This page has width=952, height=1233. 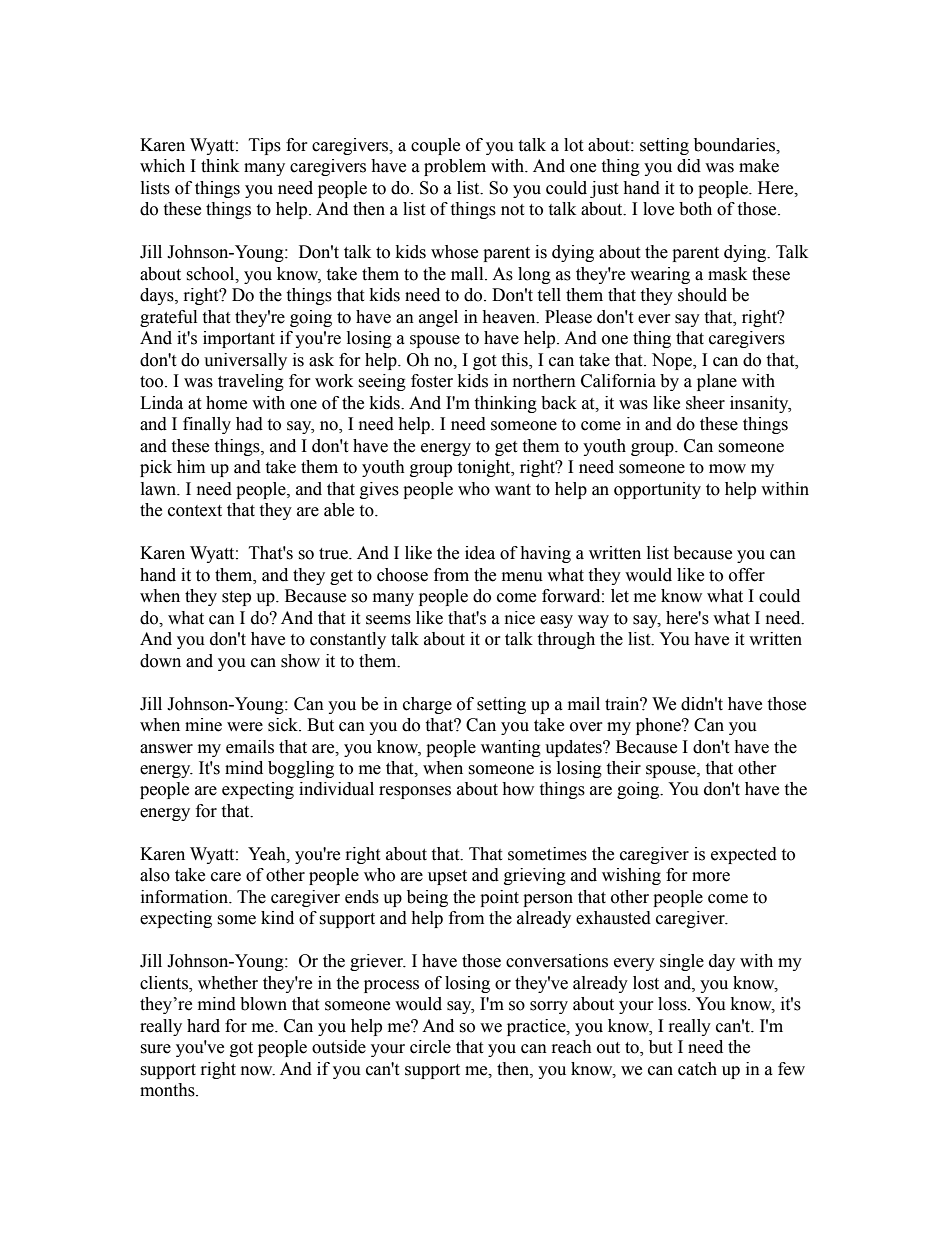 I want to click on sheer, so click(x=705, y=403).
